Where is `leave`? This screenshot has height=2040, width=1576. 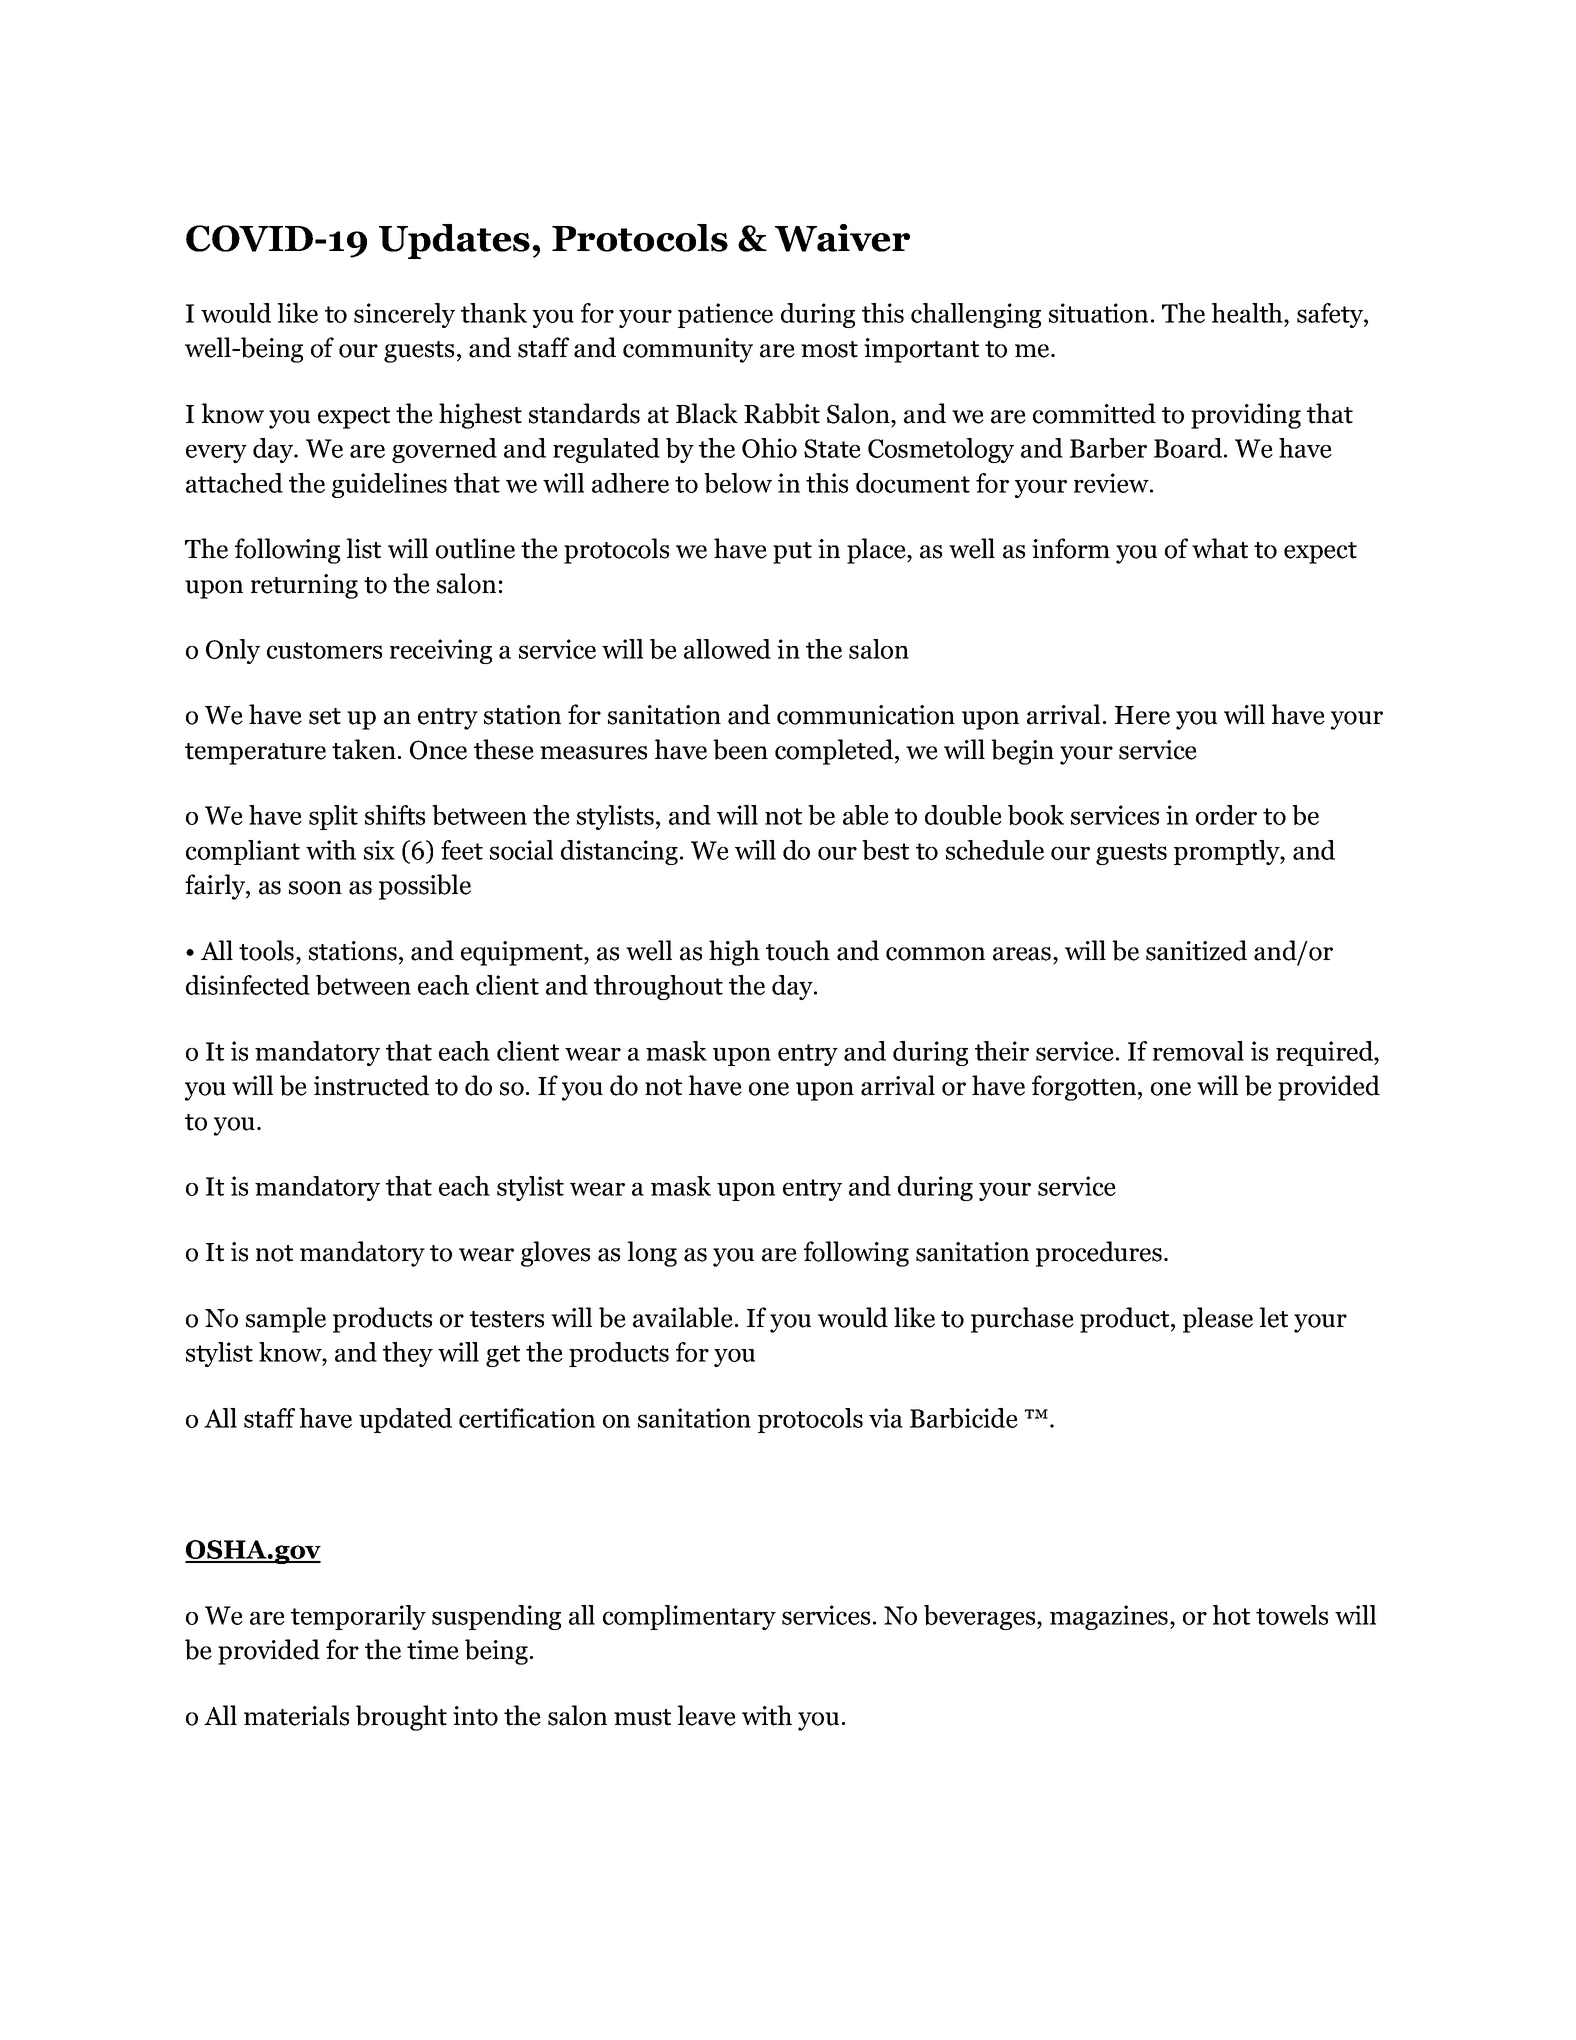
leave is located at coordinates (706, 1715).
